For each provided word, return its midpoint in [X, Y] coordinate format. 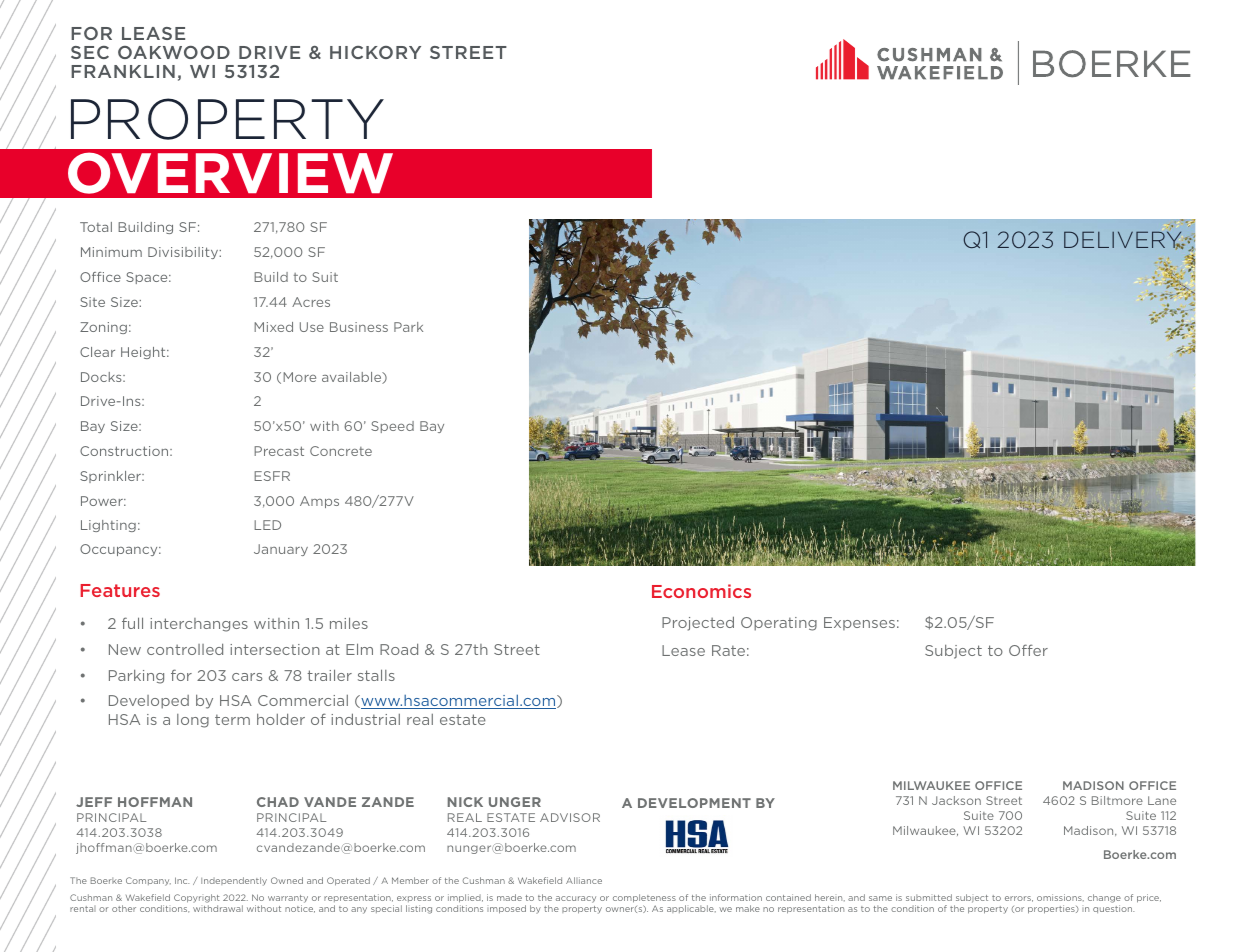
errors [1019, 899]
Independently [234, 881]
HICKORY [375, 52]
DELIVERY [1124, 240]
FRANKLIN [123, 71]
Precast [279, 451]
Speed [392, 427]
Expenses [859, 623]
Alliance [584, 880]
